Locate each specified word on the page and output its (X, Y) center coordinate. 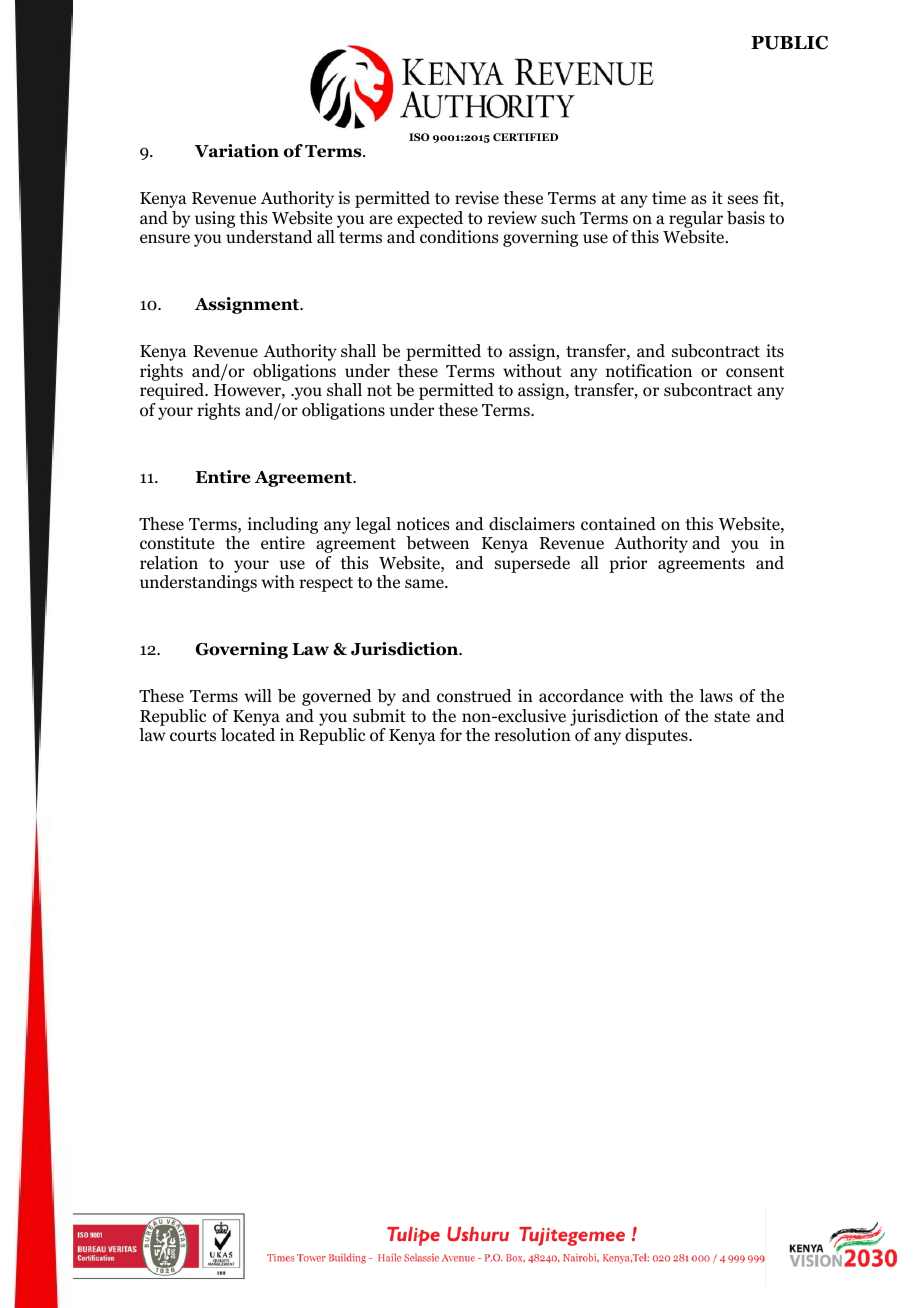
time (669, 198)
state (732, 717)
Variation (236, 151)
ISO (419, 137)
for (451, 735)
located (248, 735)
